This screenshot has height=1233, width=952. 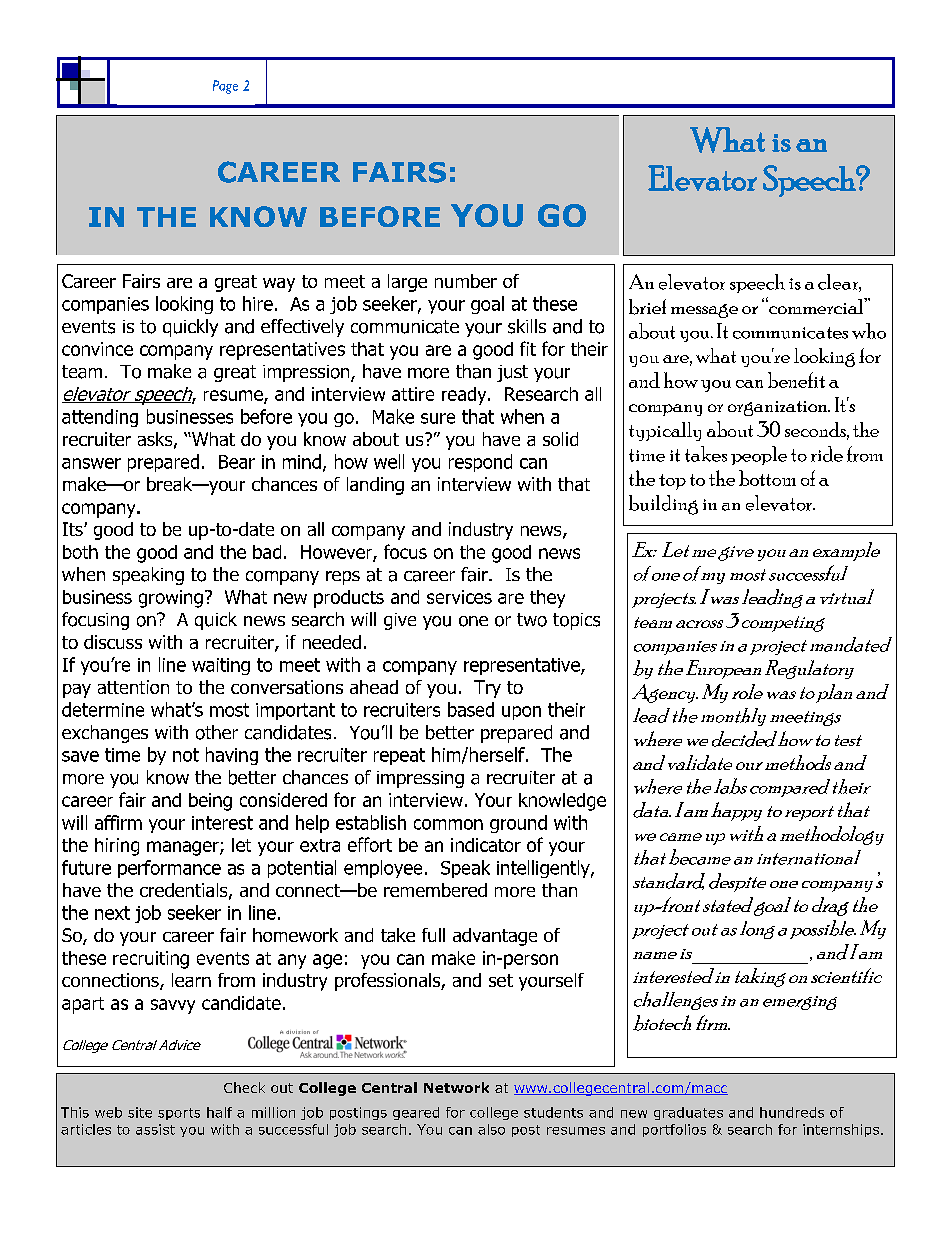 What do you see at coordinates (179, 1114) in the screenshot?
I see `sports` at bounding box center [179, 1114].
